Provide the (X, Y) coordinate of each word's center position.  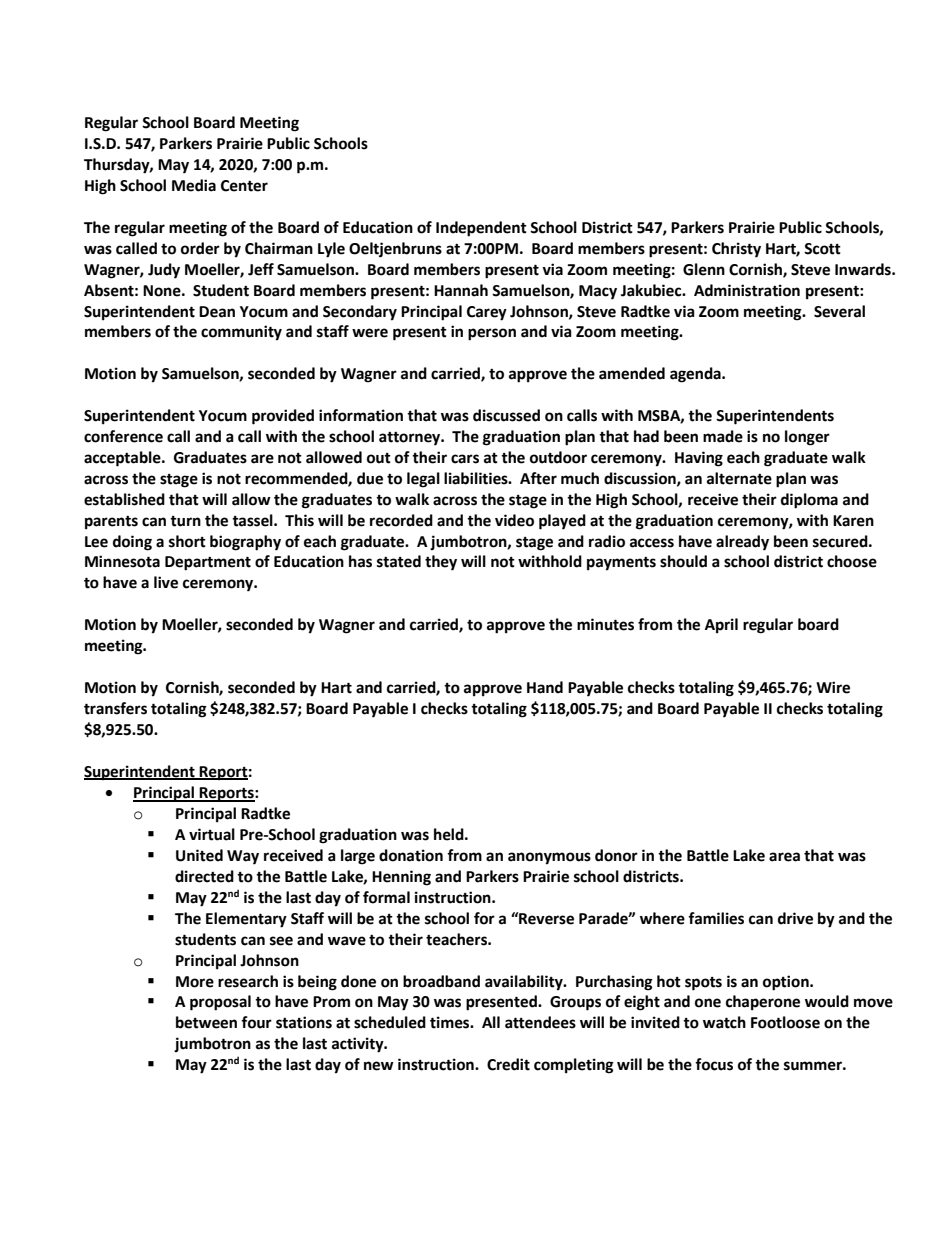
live (166, 582)
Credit (508, 1064)
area (784, 857)
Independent (481, 229)
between (206, 1022)
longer (807, 438)
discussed (506, 415)
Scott (822, 249)
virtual (212, 834)
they (441, 563)
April (721, 626)
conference (123, 436)
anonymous (549, 858)
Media (194, 185)
